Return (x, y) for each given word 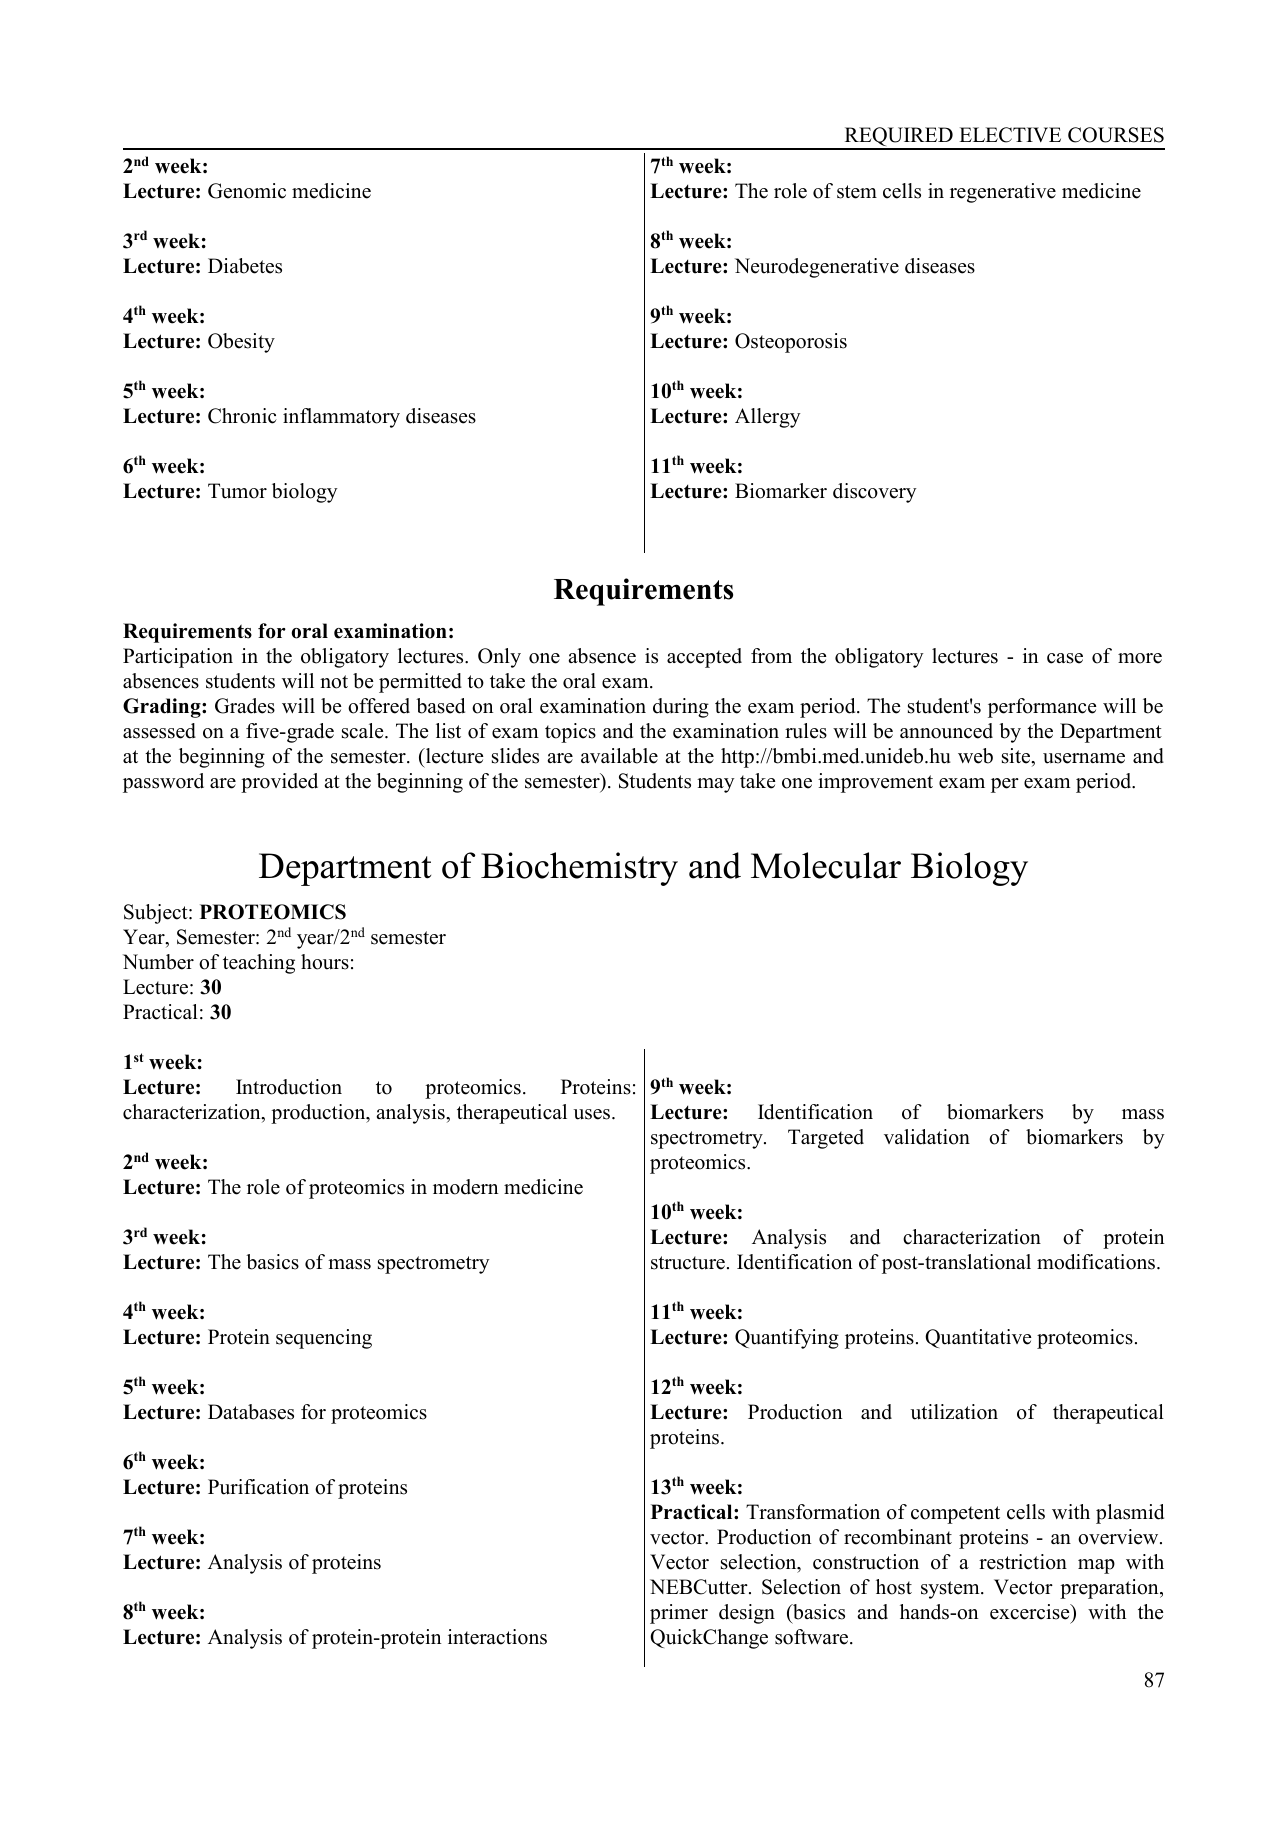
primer (679, 1614)
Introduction (289, 1087)
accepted (704, 658)
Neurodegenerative (817, 268)
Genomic (247, 191)
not (334, 682)
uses (593, 1114)
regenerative (1003, 193)
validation (927, 1137)
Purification (258, 1487)
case (1065, 658)
